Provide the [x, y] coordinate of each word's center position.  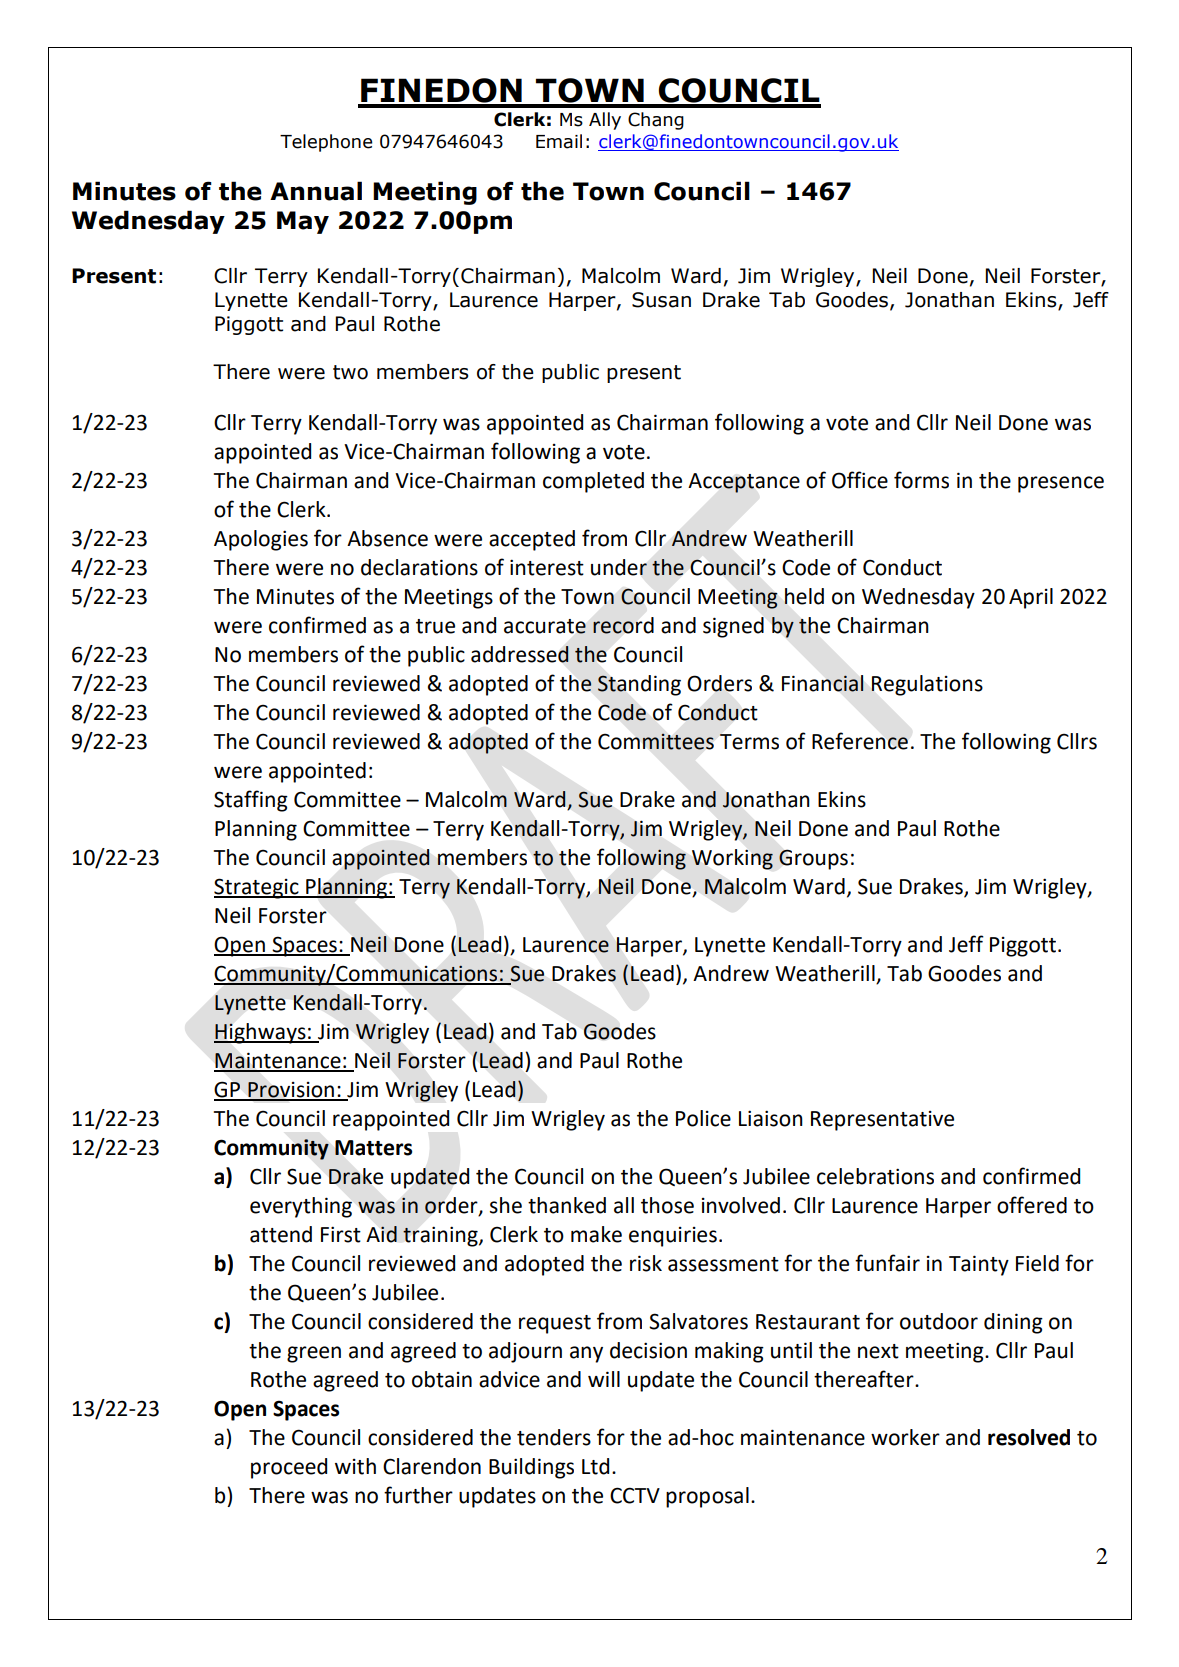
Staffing [251, 801]
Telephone [326, 143]
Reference [860, 741]
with [355, 1466]
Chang [656, 121]
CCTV [635, 1495]
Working [732, 859]
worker [905, 1437]
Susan [661, 300]
